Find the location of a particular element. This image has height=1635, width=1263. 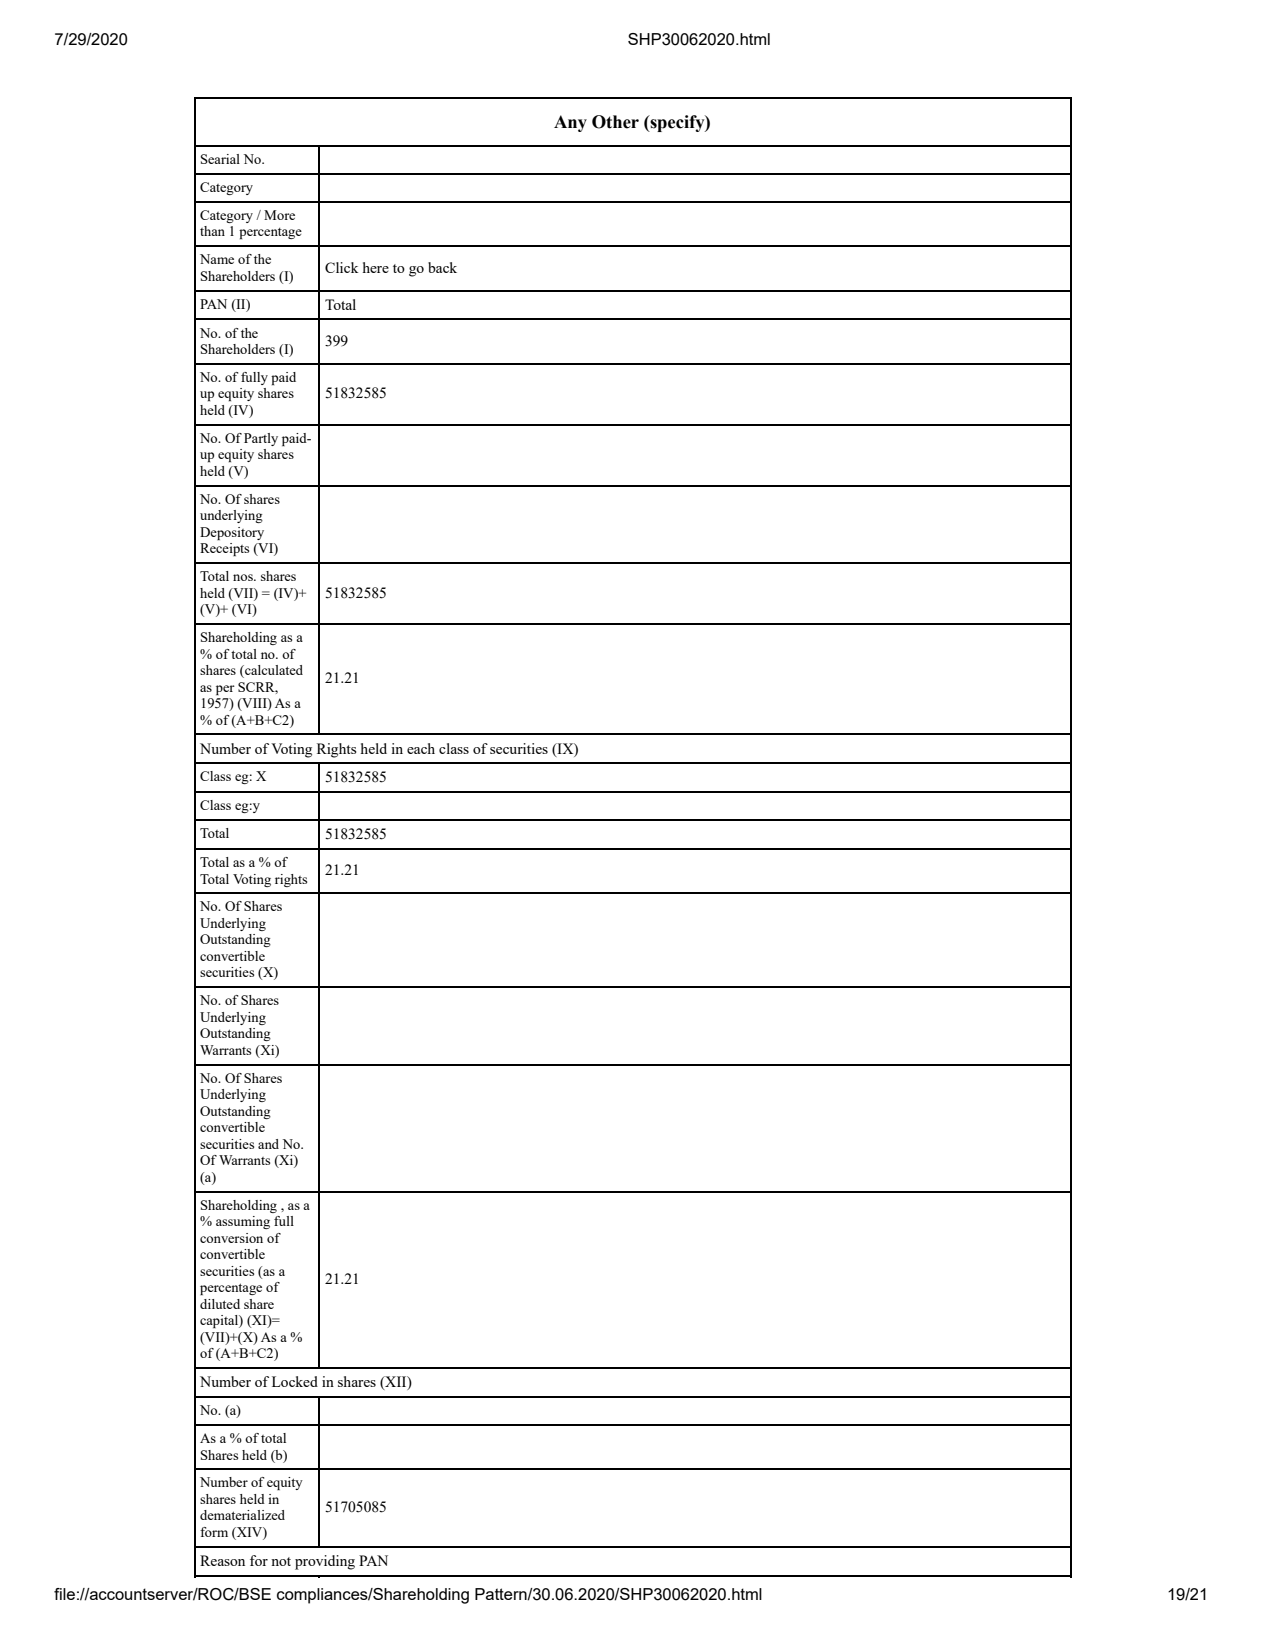

dematerialized is located at coordinates (242, 1515).
